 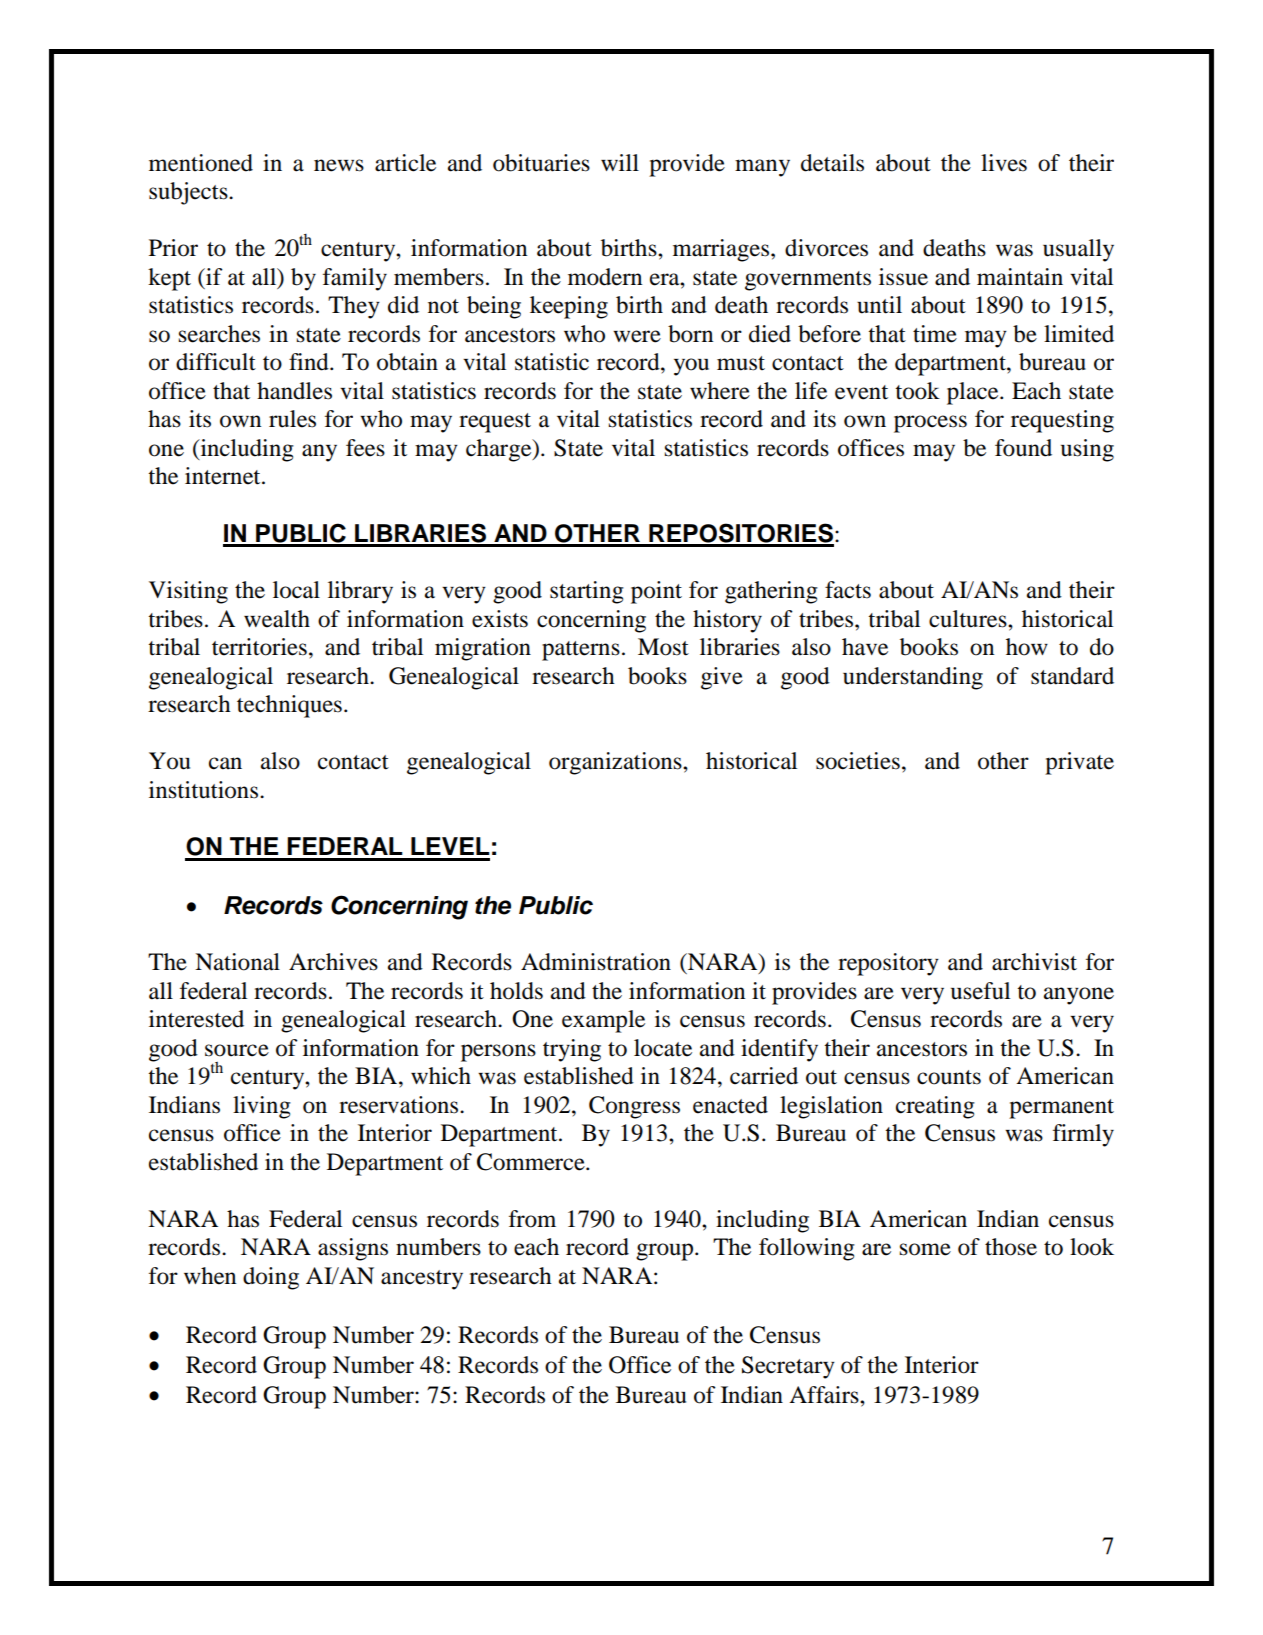 What do you see at coordinates (969, 619) in the document?
I see `cultures` at bounding box center [969, 619].
